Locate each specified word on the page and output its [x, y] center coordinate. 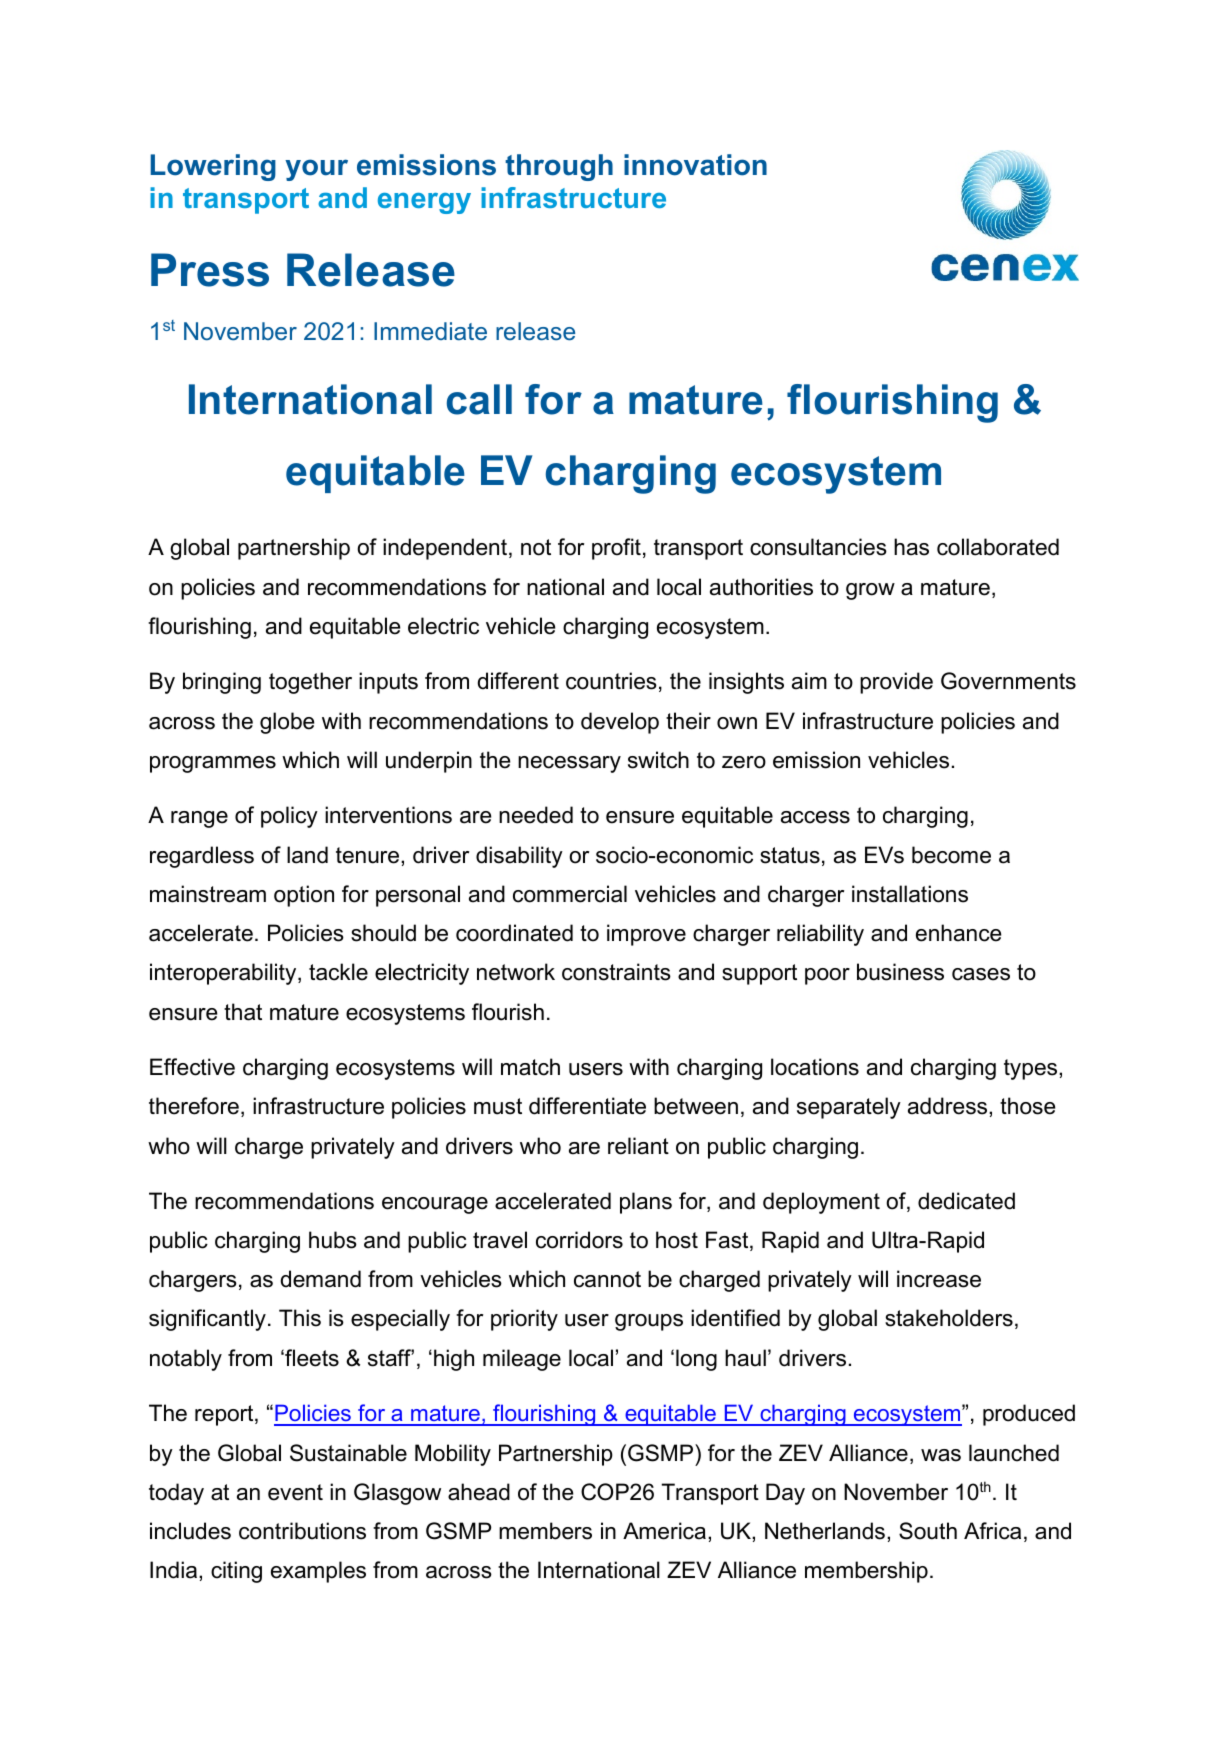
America [664, 1531]
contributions [302, 1531]
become [951, 855]
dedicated [966, 1201]
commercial [570, 894]
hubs [333, 1240]
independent [445, 549]
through [559, 167]
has [911, 547]
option [304, 896]
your [316, 170]
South [928, 1531]
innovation [695, 165]
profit [616, 549]
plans [646, 1203]
